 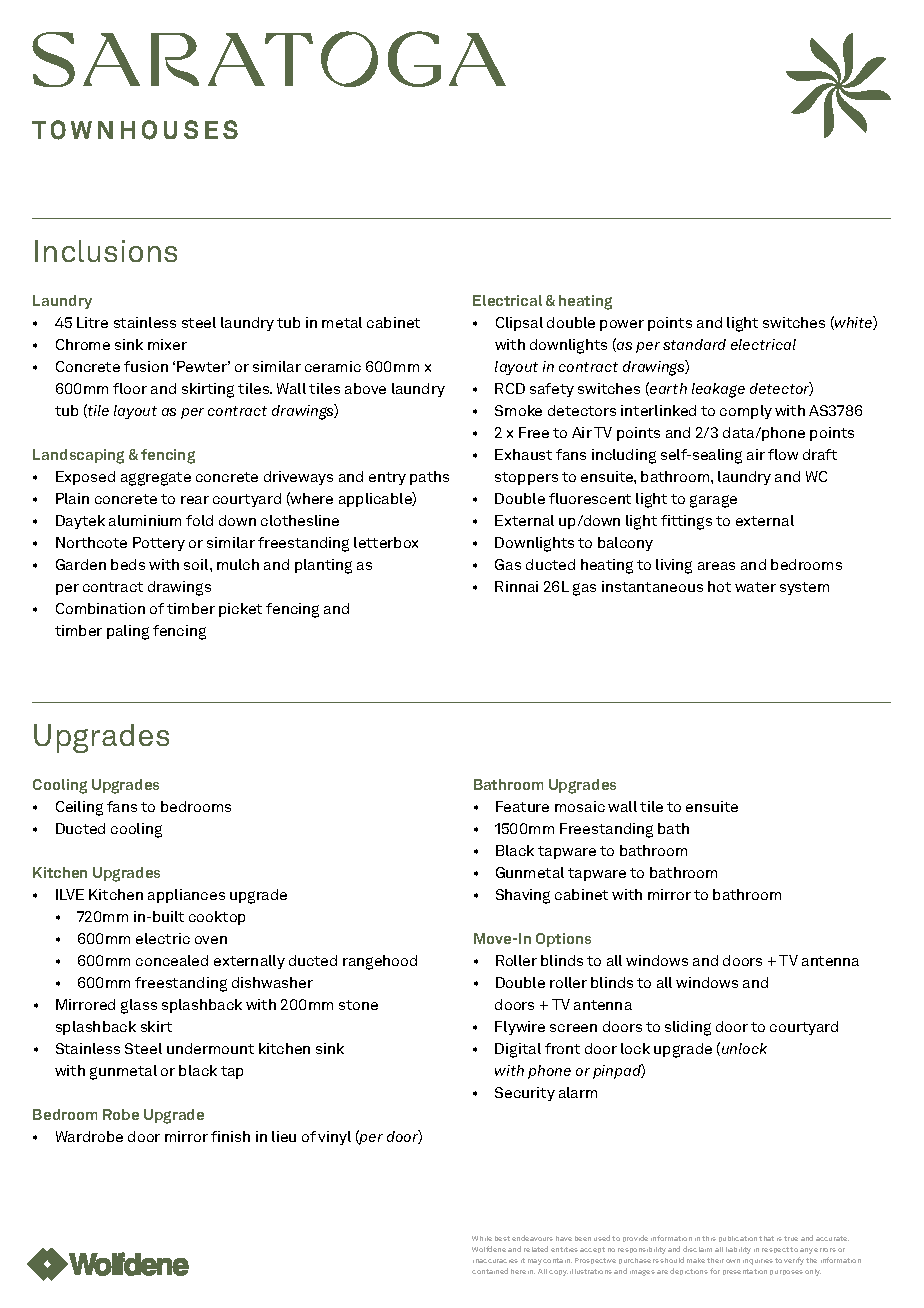 I want to click on RCD, so click(x=510, y=388).
